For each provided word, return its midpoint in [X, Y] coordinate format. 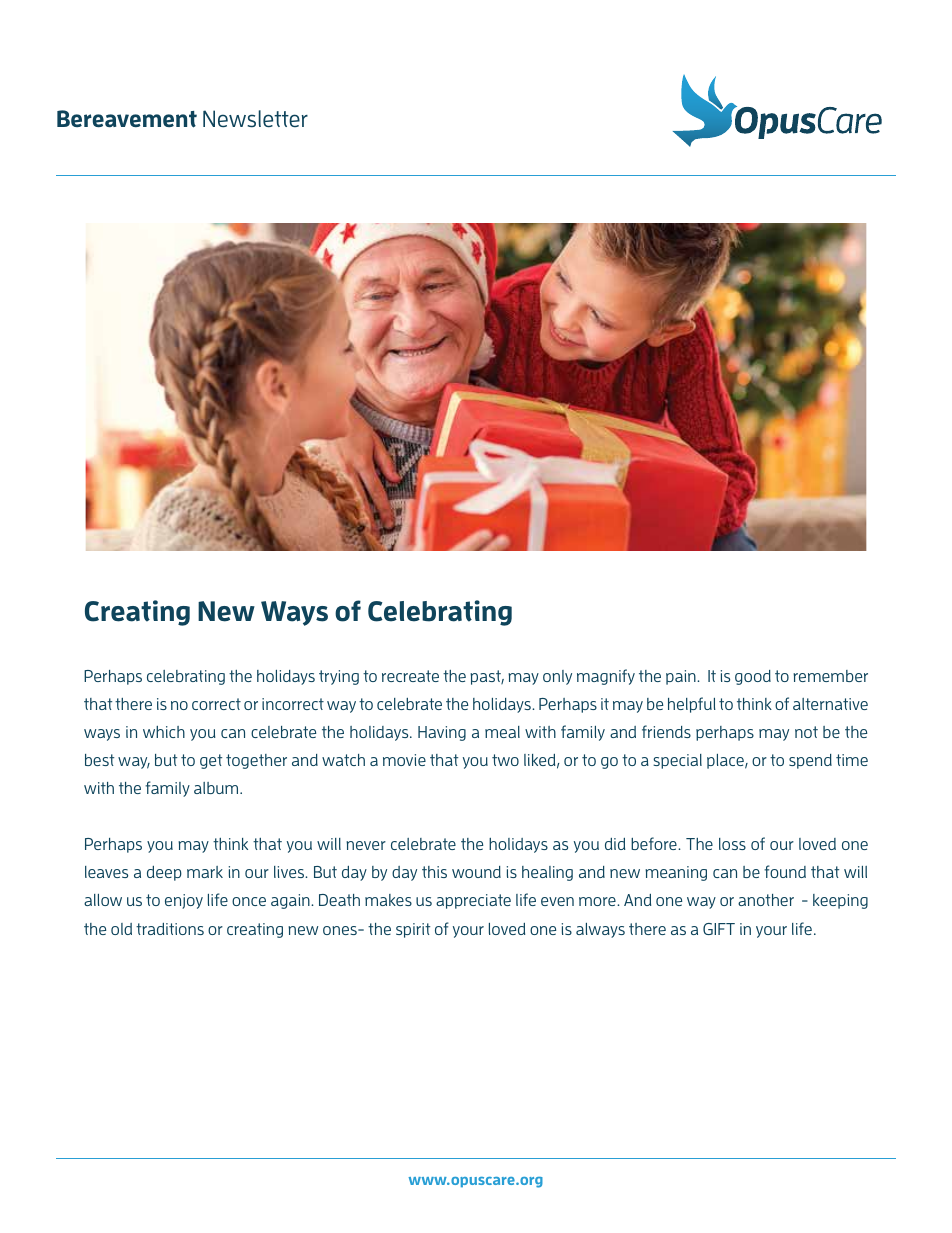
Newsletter [255, 119]
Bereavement [127, 119]
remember [830, 676]
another [766, 900]
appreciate [473, 901]
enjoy [184, 901]
